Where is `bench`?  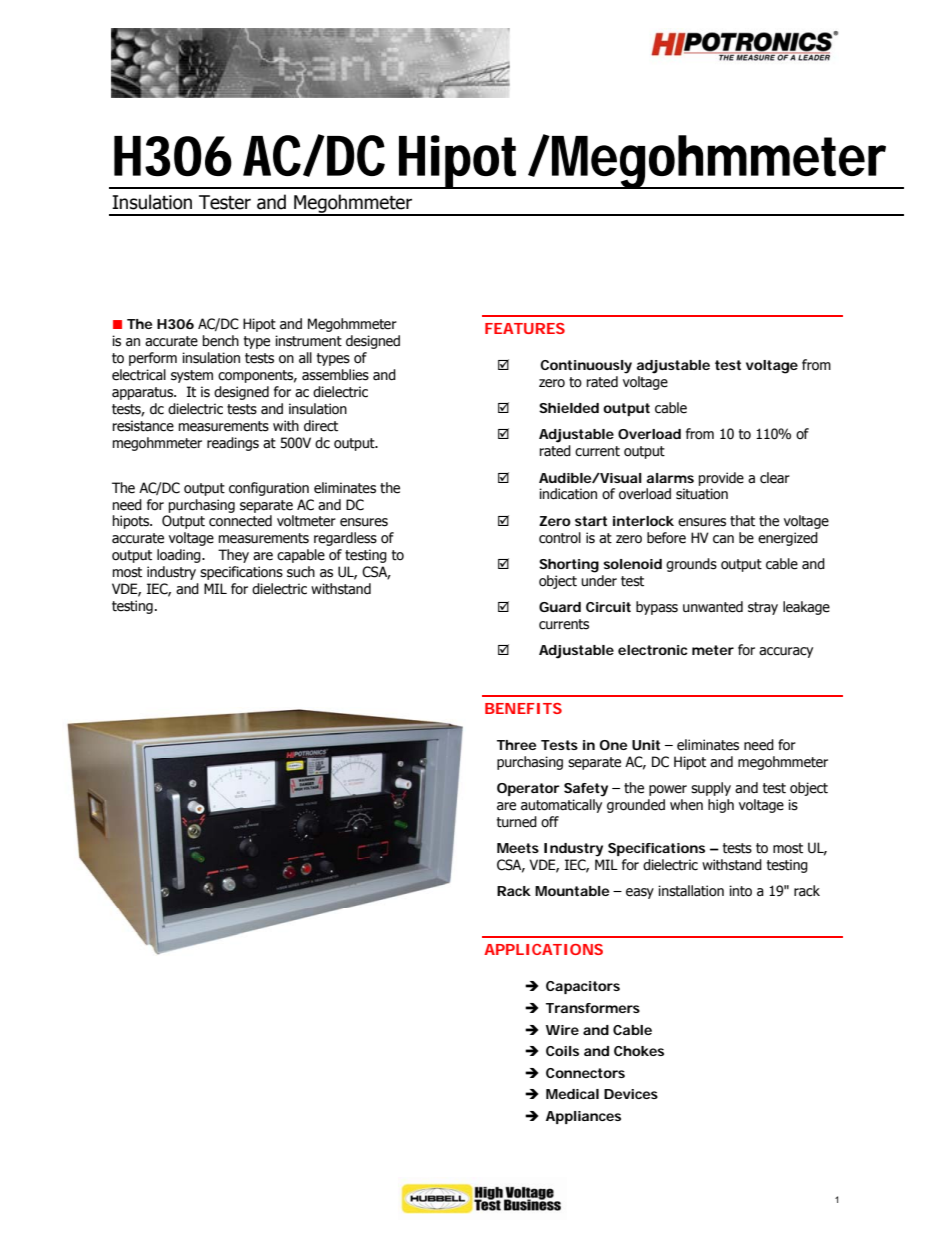
bench is located at coordinates (221, 341).
